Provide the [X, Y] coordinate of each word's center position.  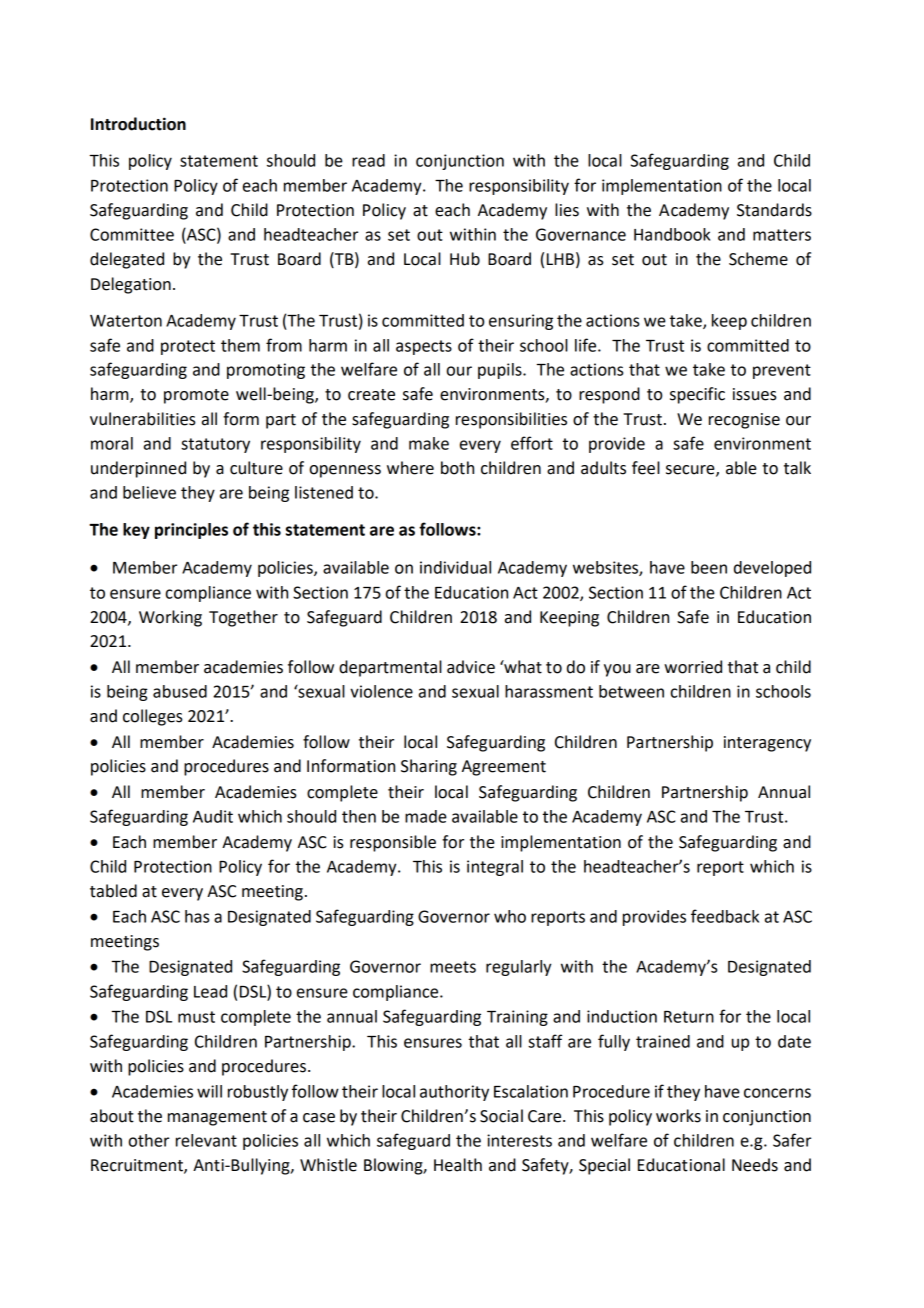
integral [495, 868]
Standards [774, 210]
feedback [725, 916]
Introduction [138, 124]
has [197, 916]
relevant [206, 1140]
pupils [501, 371]
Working [170, 618]
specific [697, 395]
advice [471, 667]
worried [693, 667]
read [368, 160]
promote [196, 396]
